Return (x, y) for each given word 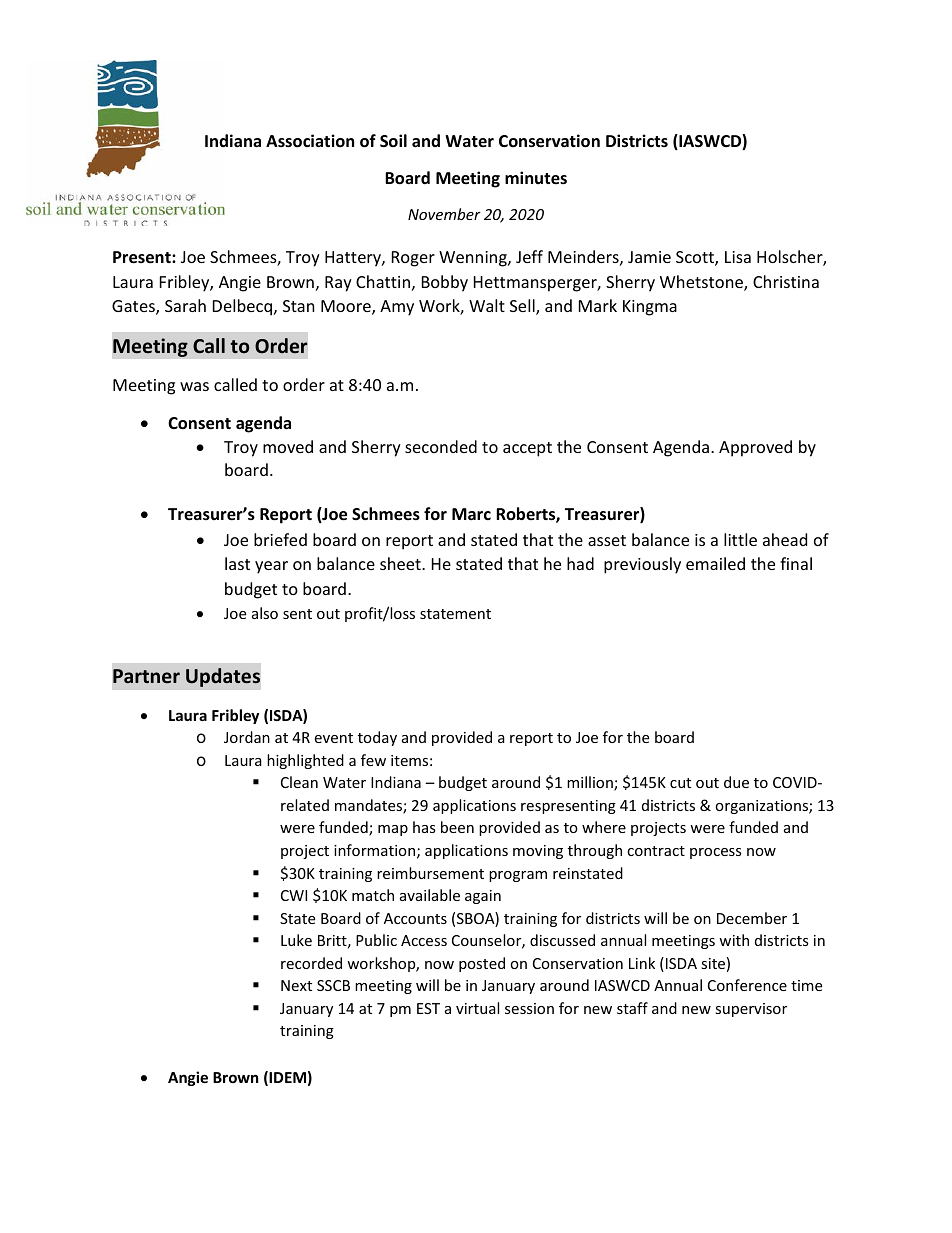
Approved (755, 448)
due (736, 782)
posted (482, 964)
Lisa (738, 257)
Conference (747, 985)
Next (296, 985)
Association (310, 141)
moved (288, 446)
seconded (441, 446)
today (377, 738)
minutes (536, 178)
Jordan (247, 737)
